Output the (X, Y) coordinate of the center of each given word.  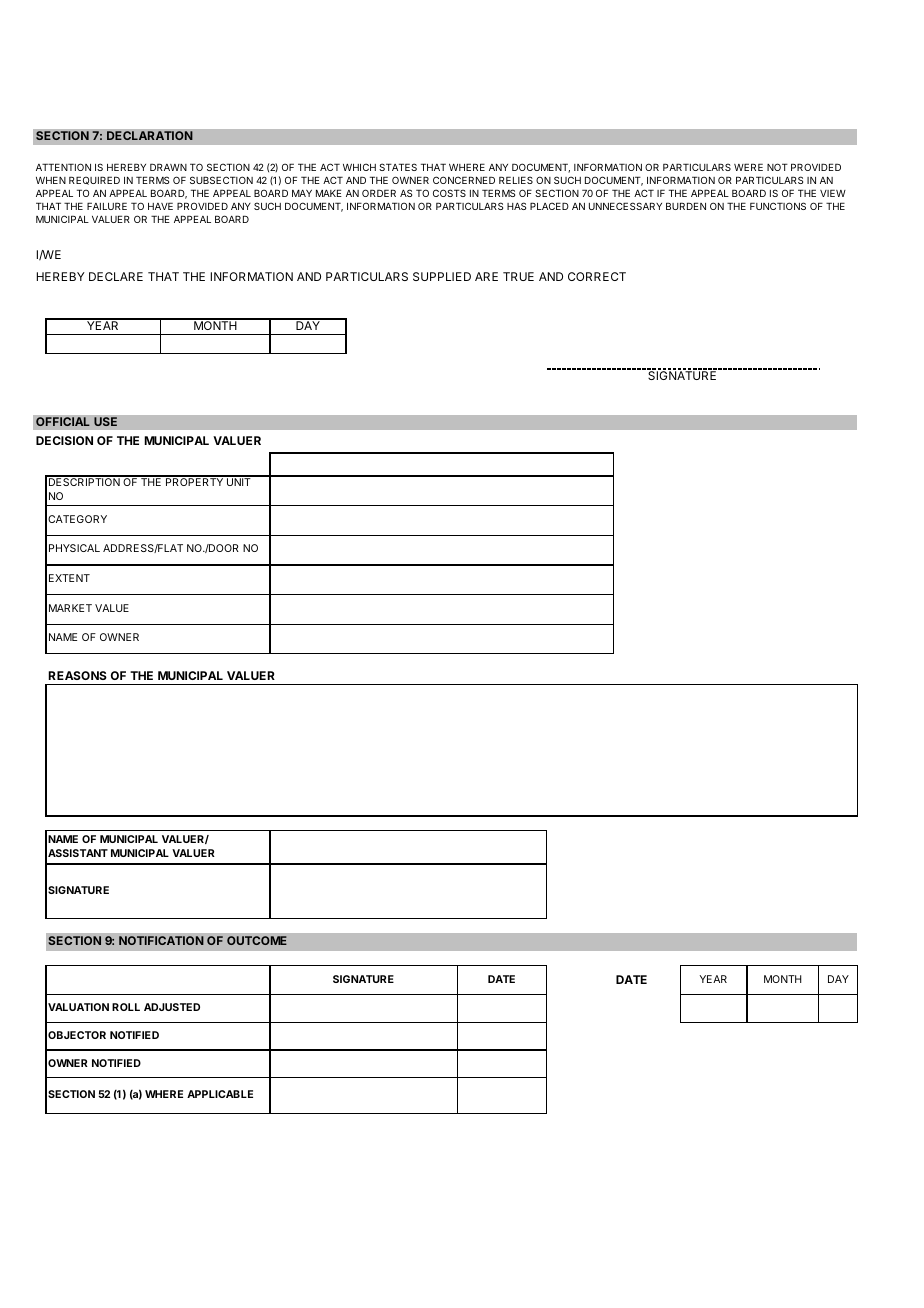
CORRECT (597, 276)
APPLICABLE (220, 1094)
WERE (748, 167)
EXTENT (69, 578)
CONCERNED (464, 180)
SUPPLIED (442, 276)
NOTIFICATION (161, 940)
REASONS (77, 675)
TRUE (518, 276)
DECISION (64, 440)
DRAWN (168, 167)
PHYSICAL (74, 548)
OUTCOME (257, 940)
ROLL (126, 1007)
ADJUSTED (172, 1007)
